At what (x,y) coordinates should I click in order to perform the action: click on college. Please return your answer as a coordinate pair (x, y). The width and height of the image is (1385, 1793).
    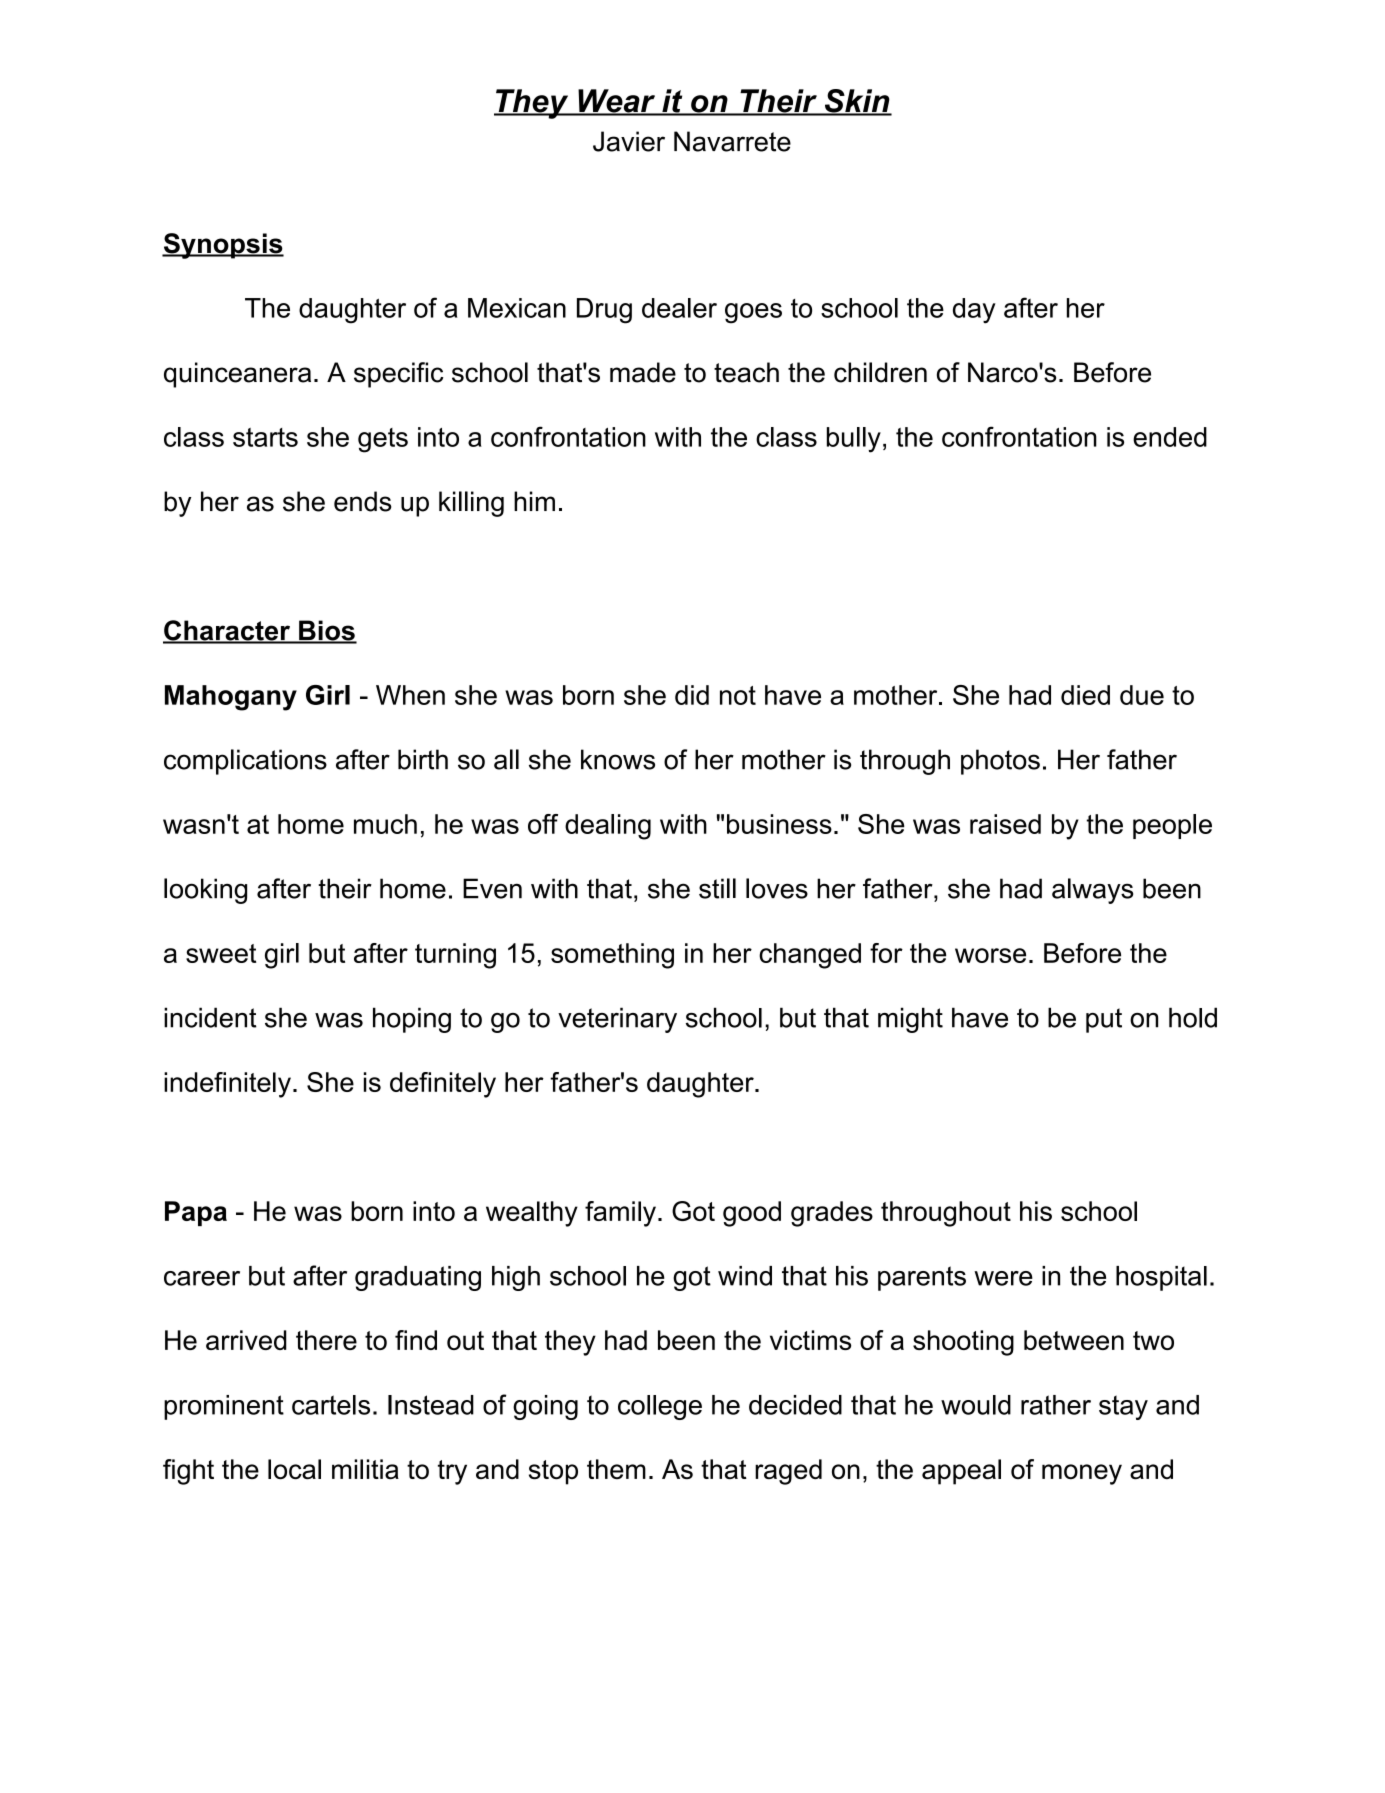
    Looking at the image, I should click on (660, 1407).
